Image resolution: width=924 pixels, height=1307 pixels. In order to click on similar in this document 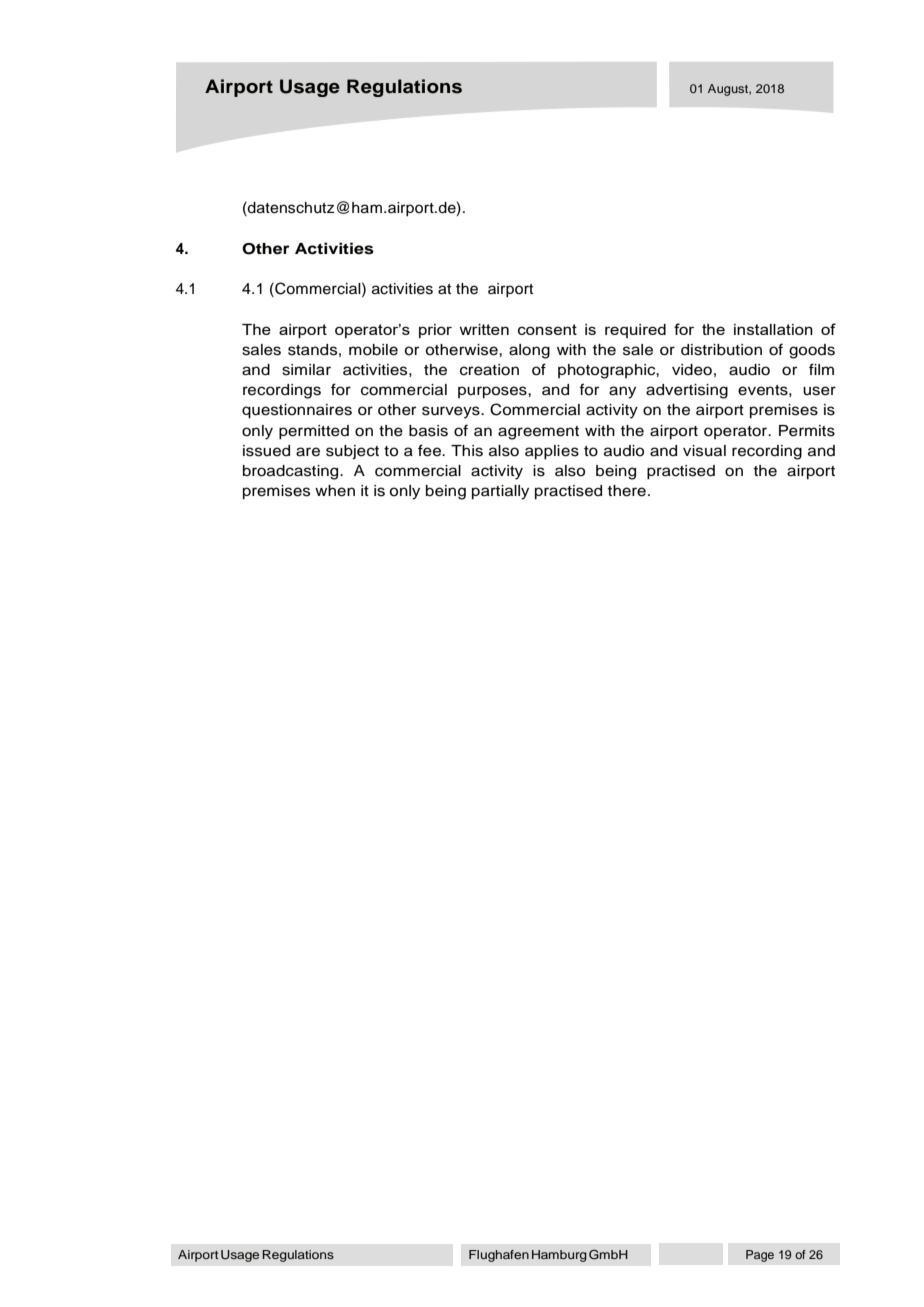, I will do `click(306, 370)`.
